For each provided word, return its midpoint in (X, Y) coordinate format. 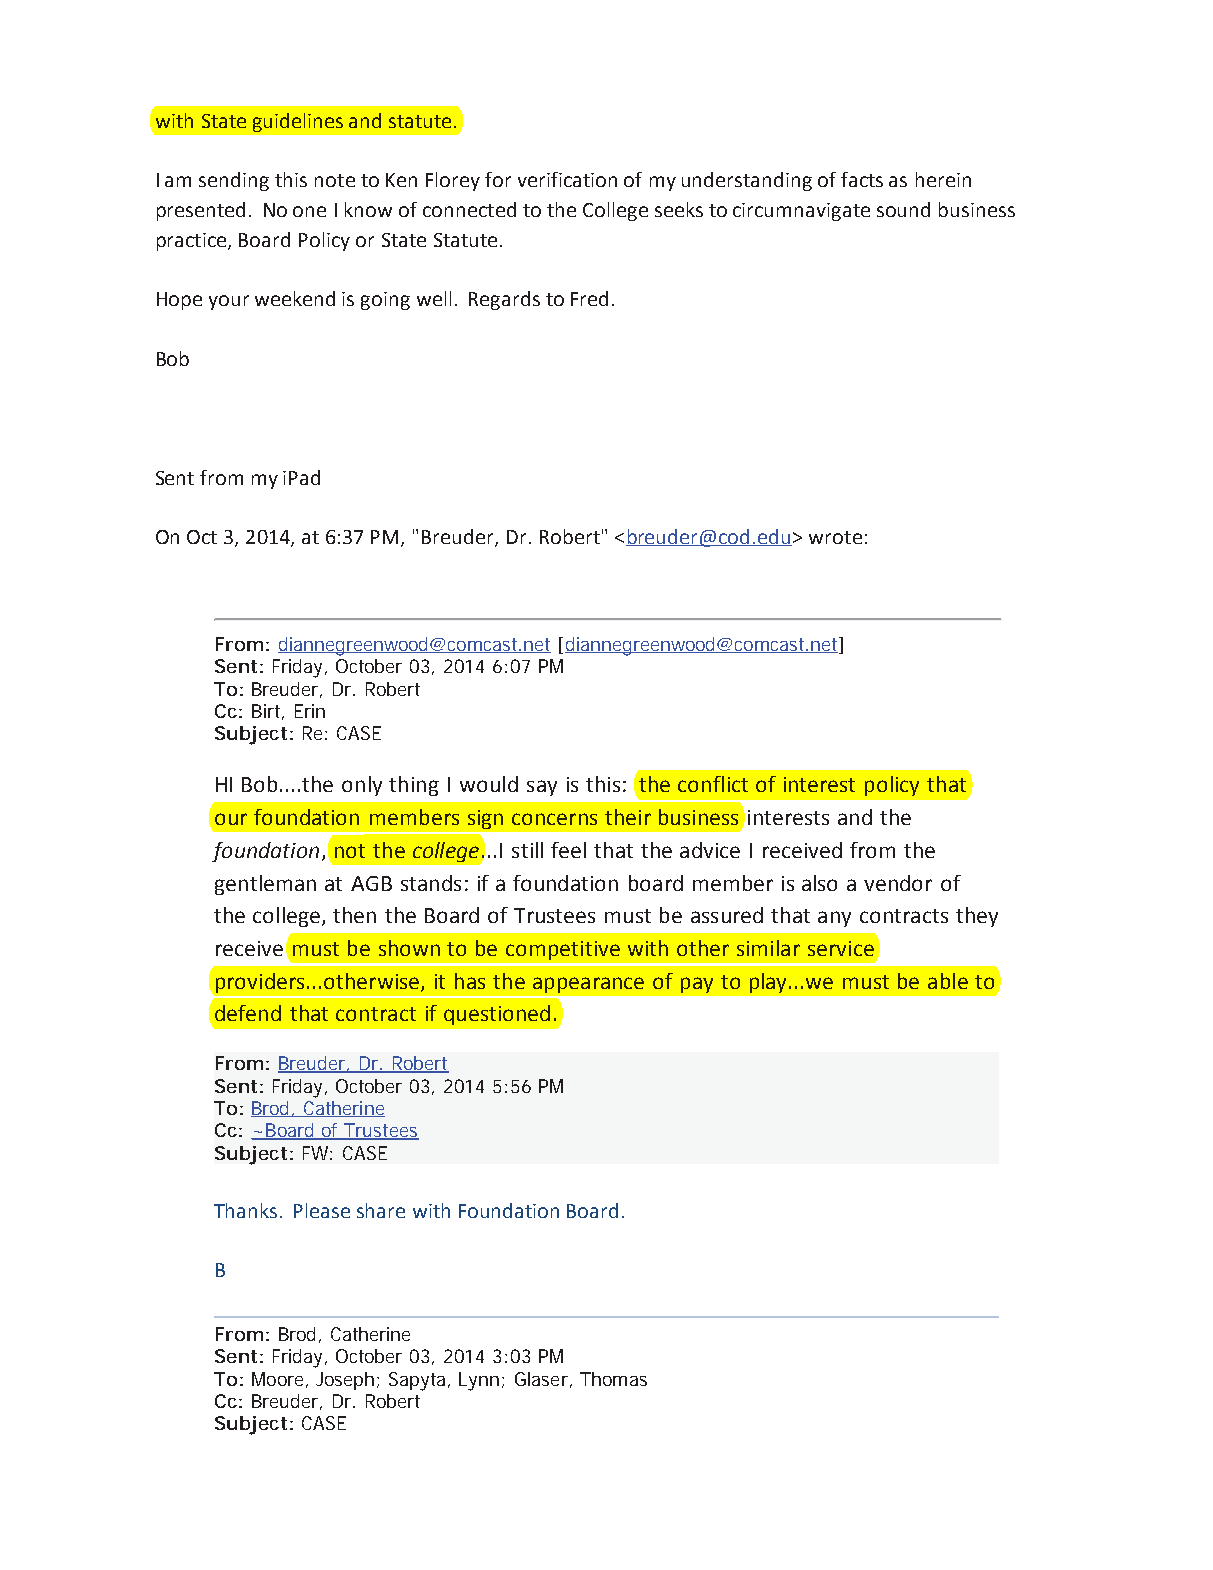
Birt (268, 712)
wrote (835, 537)
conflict (713, 784)
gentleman (265, 885)
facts (862, 179)
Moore (280, 1380)
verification (567, 179)
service (841, 948)
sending (234, 181)
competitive (563, 950)
